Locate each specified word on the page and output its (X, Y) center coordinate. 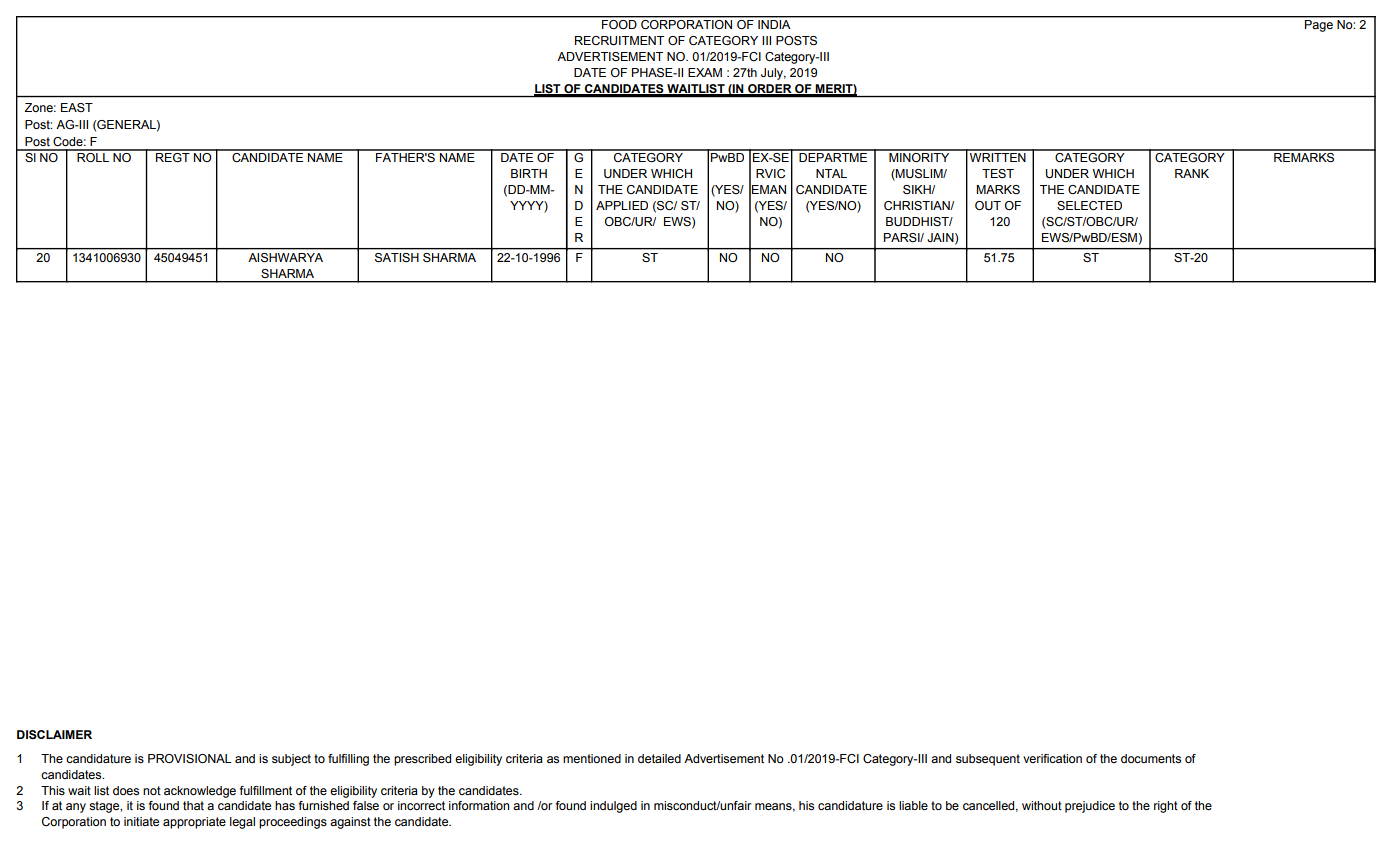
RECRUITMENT (619, 41)
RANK (1192, 173)
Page (1319, 26)
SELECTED (1089, 206)
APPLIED (622, 205)
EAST (77, 107)
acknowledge (200, 792)
